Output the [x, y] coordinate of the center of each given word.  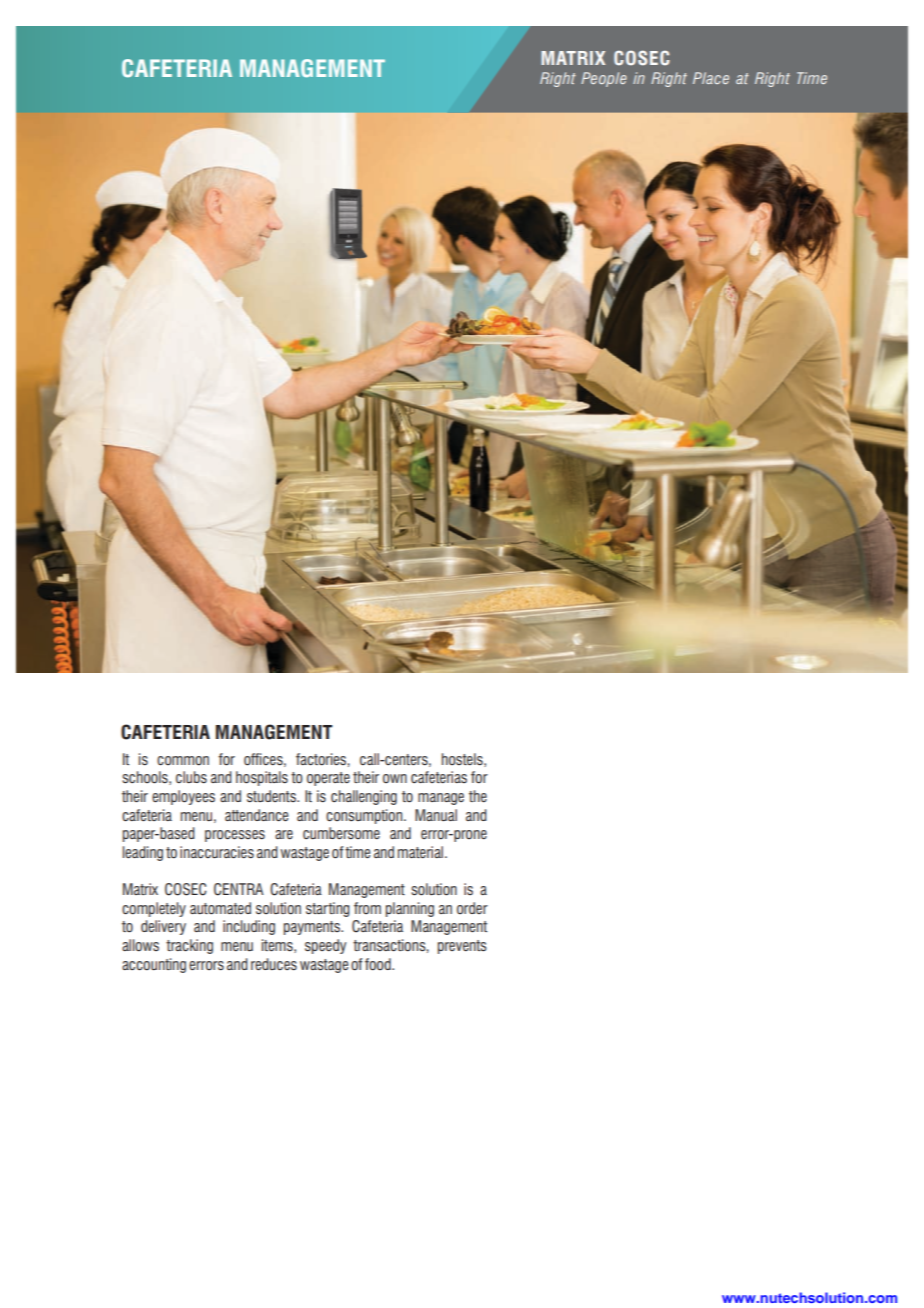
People [604, 79]
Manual [436, 815]
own [395, 778]
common [183, 761]
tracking [189, 946]
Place [711, 78]
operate [328, 779]
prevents [462, 947]
